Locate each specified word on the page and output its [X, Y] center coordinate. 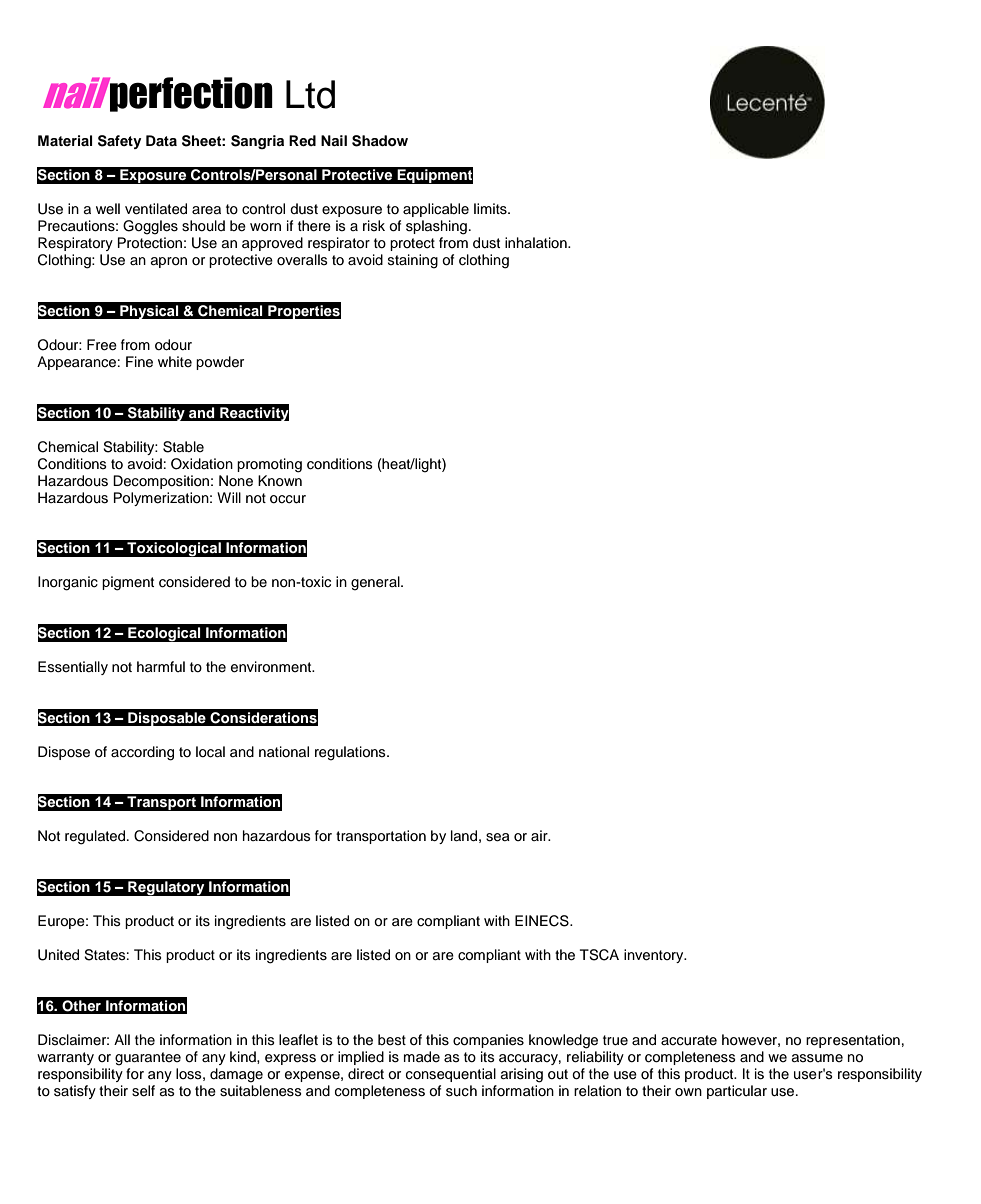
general [376, 583]
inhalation [537, 242]
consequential [451, 1075]
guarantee [148, 1059]
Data [161, 140]
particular [737, 1092]
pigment [128, 583]
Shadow [380, 141]
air [540, 835]
